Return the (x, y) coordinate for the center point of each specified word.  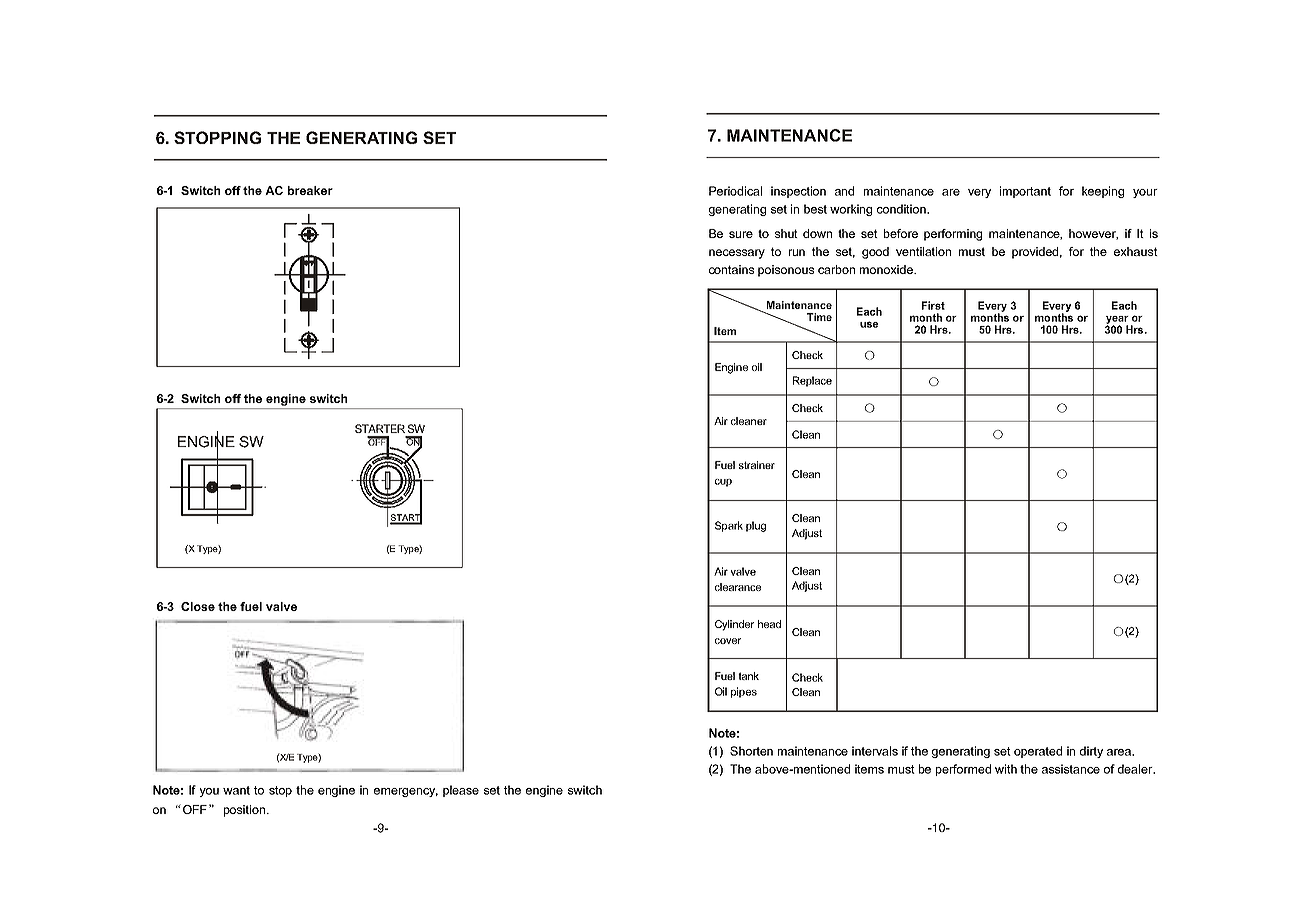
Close (198, 606)
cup (723, 483)
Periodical (735, 191)
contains (731, 269)
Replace (812, 381)
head (769, 624)
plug (756, 526)
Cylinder (734, 625)
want (236, 790)
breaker (310, 190)
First (933, 305)
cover (728, 641)
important (1025, 192)
